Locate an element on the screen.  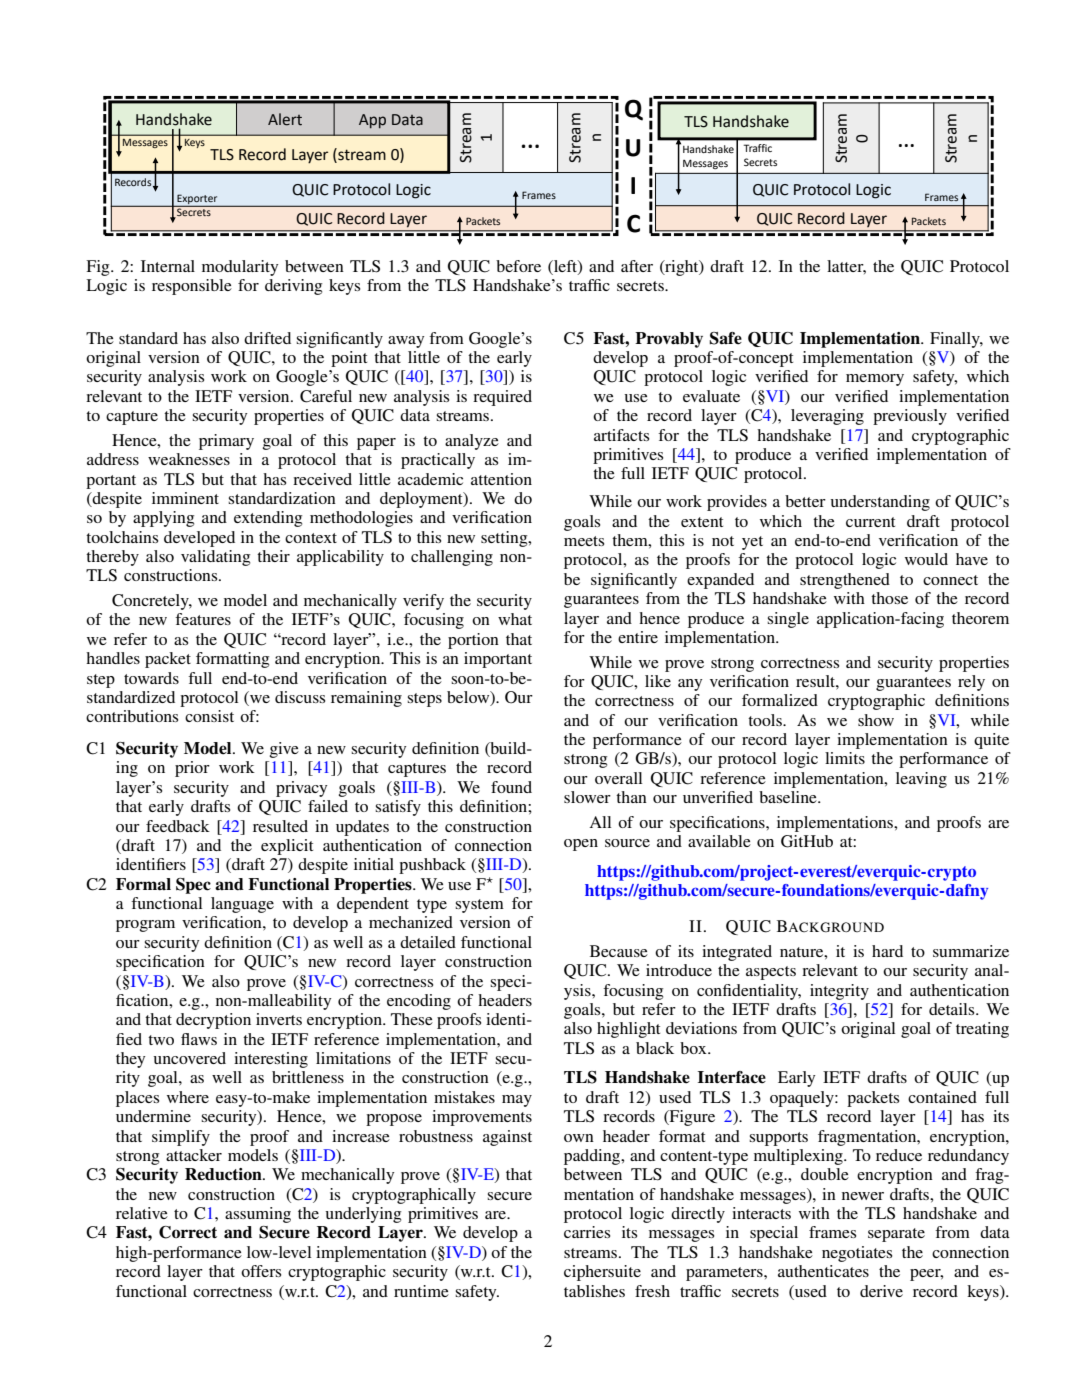
like is located at coordinates (658, 681).
